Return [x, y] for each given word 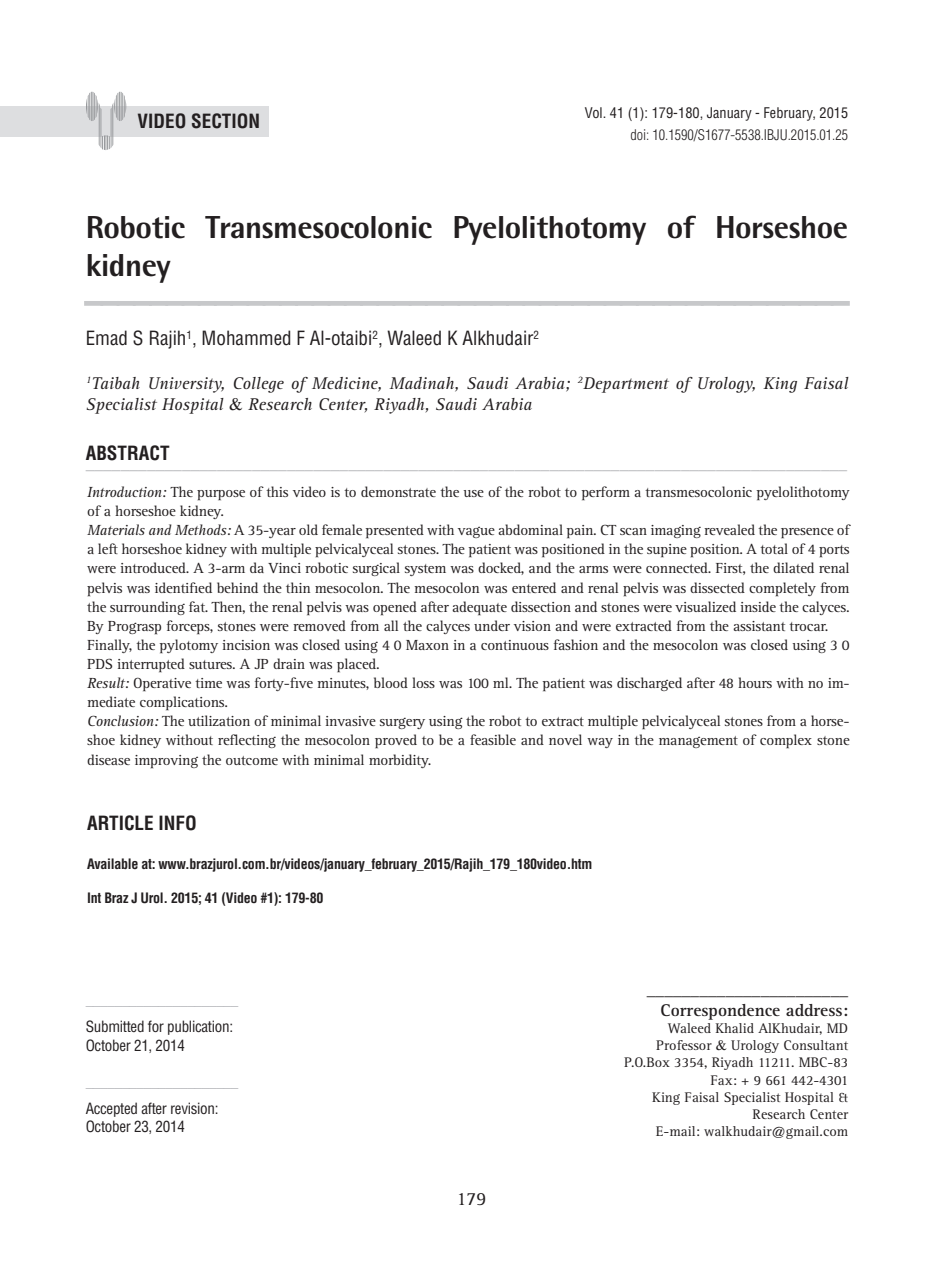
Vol [594, 112]
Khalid [735, 1028]
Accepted [111, 1109]
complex [786, 741]
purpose [221, 495]
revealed [729, 529]
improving [166, 762]
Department [625, 385]
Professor [684, 1045]
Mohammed [246, 338]
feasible [493, 739]
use [474, 493]
